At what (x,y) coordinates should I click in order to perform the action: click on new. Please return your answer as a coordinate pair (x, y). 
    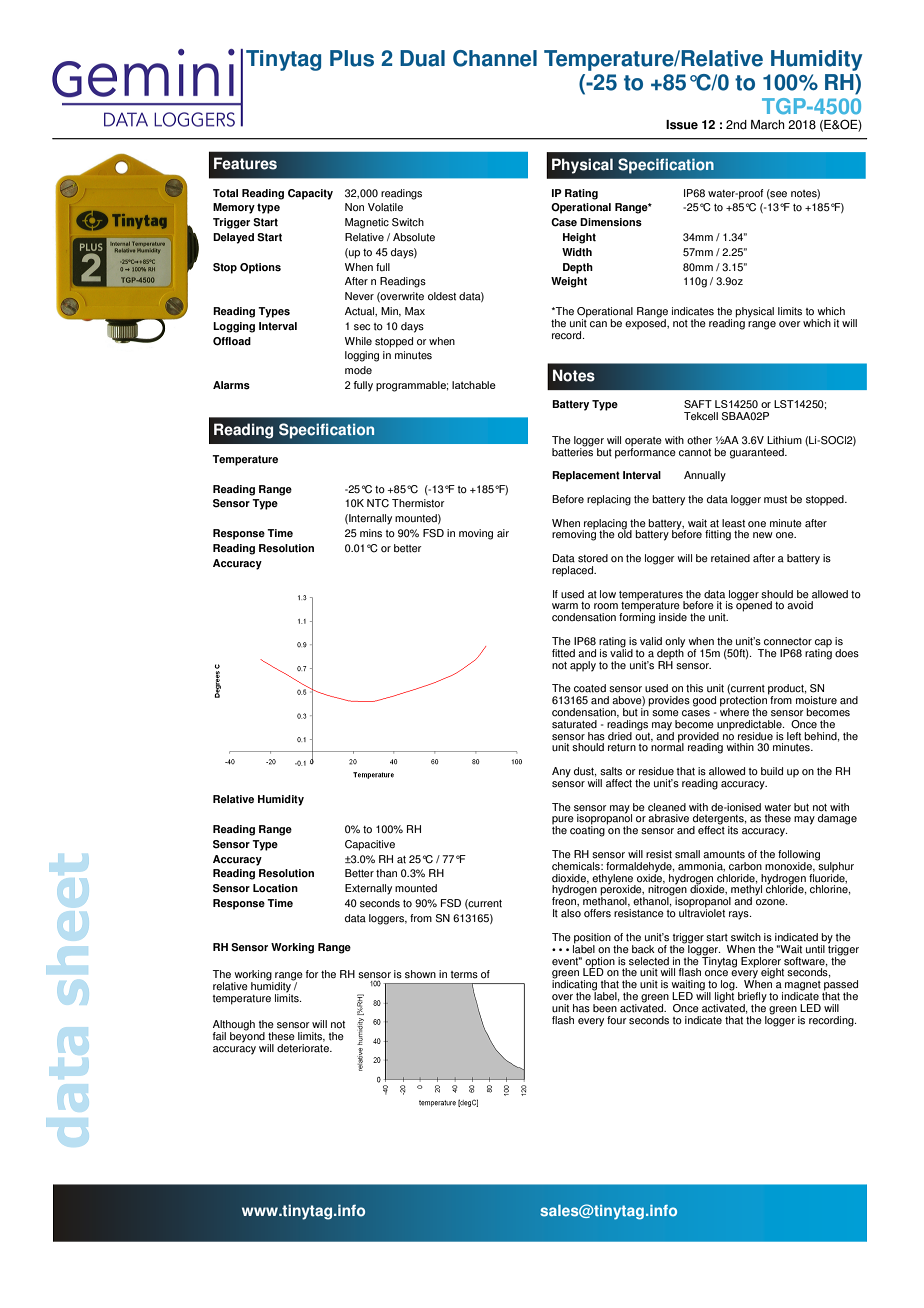
    Looking at the image, I should click on (763, 535).
